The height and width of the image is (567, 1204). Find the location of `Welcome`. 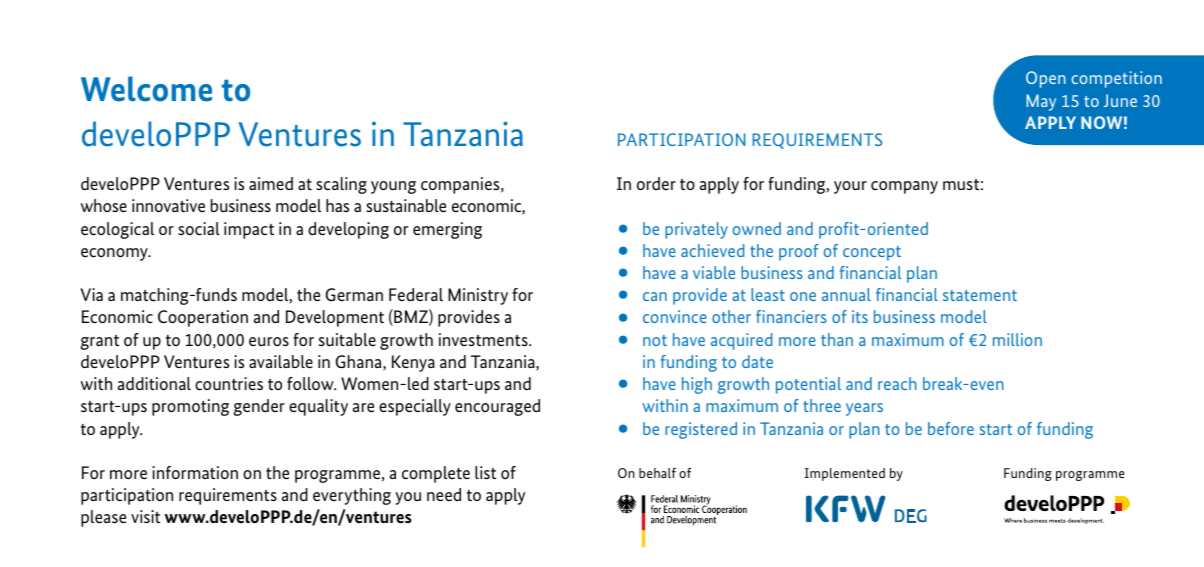

Welcome is located at coordinates (146, 89).
